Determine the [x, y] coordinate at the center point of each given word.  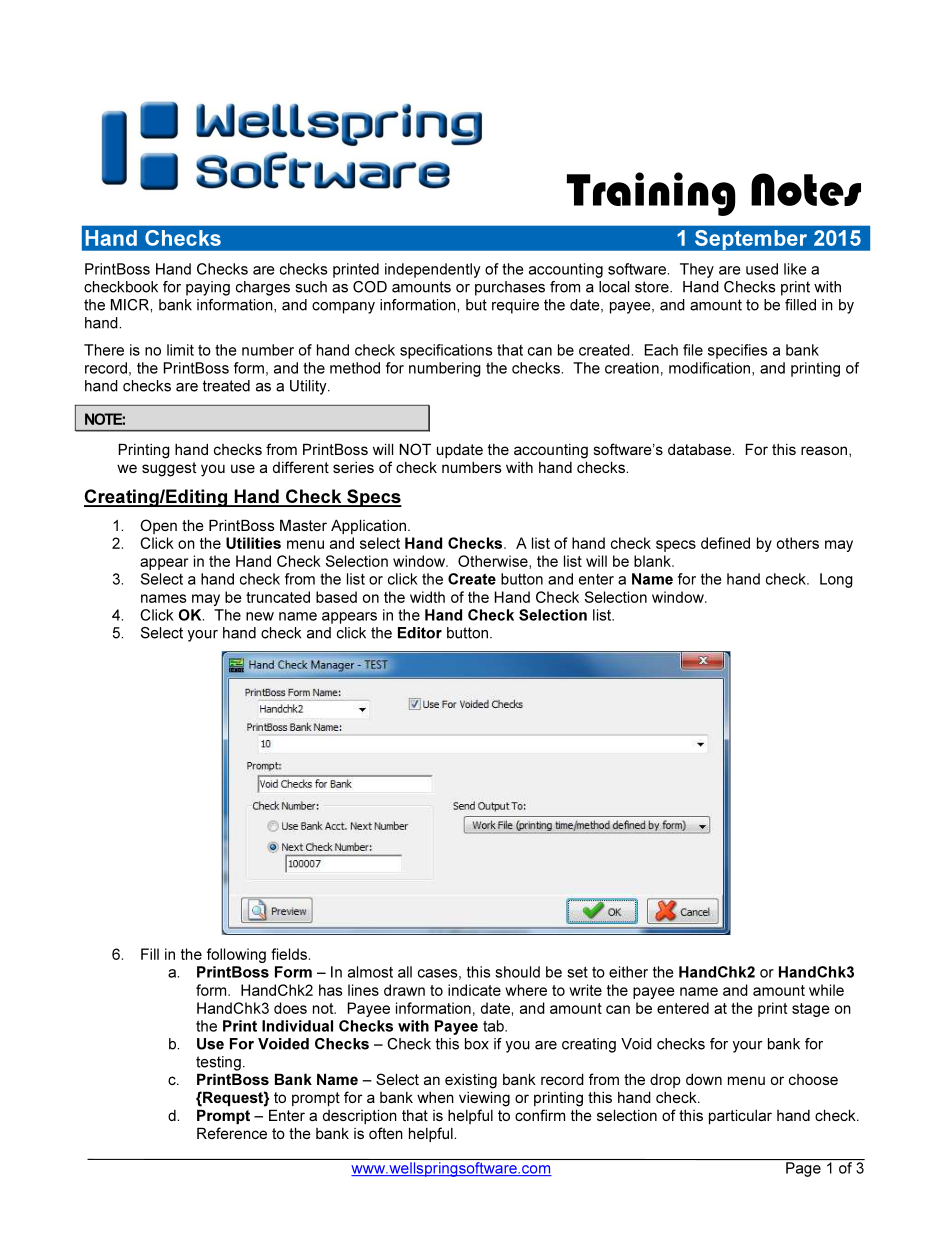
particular [740, 1116]
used [762, 269]
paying [208, 288]
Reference [232, 1133]
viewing [484, 1099]
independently [433, 270]
